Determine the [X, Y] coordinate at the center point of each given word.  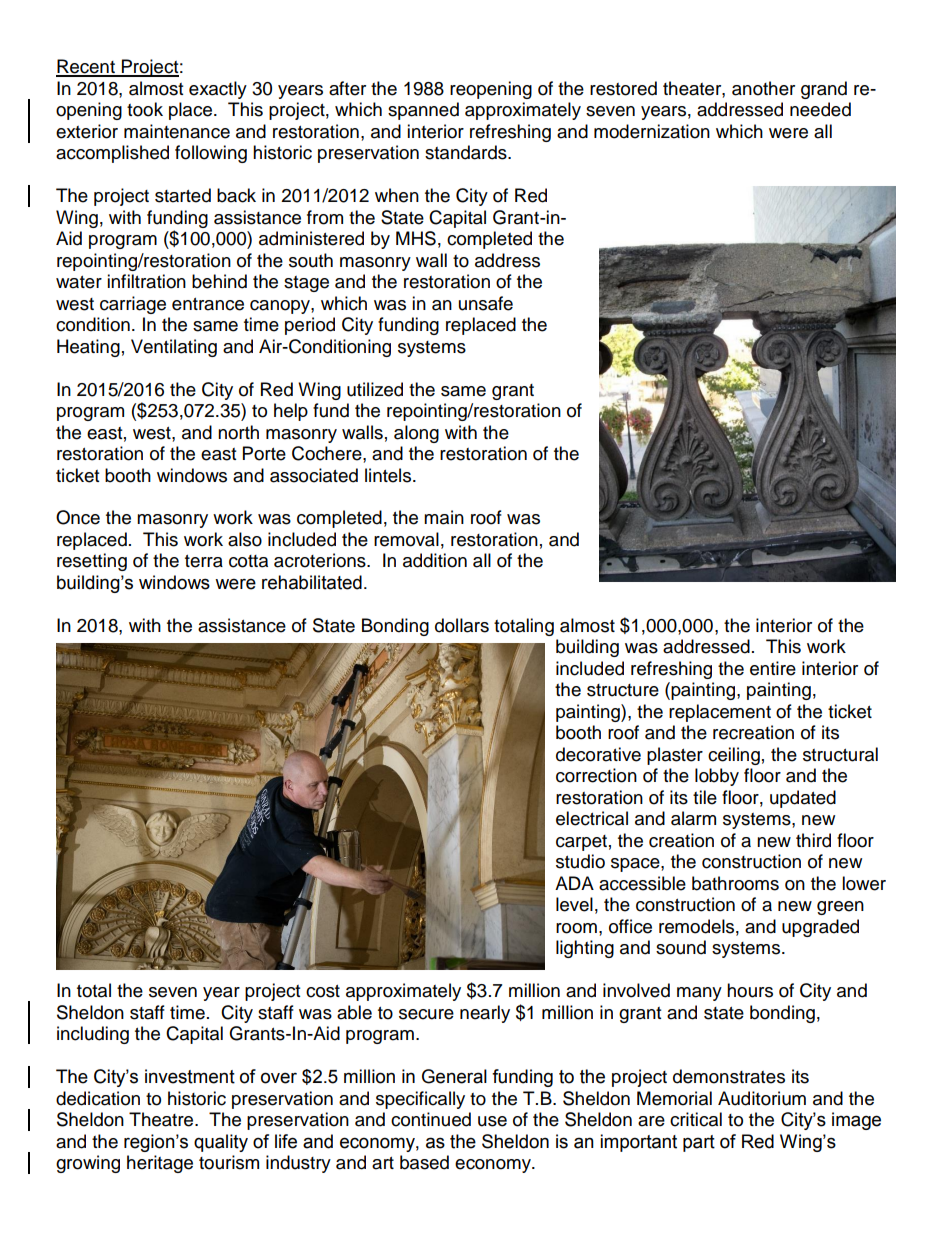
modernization [652, 131]
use [492, 1121]
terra [204, 561]
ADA [574, 883]
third [813, 840]
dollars [462, 625]
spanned [423, 111]
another [763, 88]
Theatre [162, 1119]
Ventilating [174, 348]
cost [323, 991]
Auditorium [762, 1098]
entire [773, 668]
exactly [218, 90]
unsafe [486, 303]
